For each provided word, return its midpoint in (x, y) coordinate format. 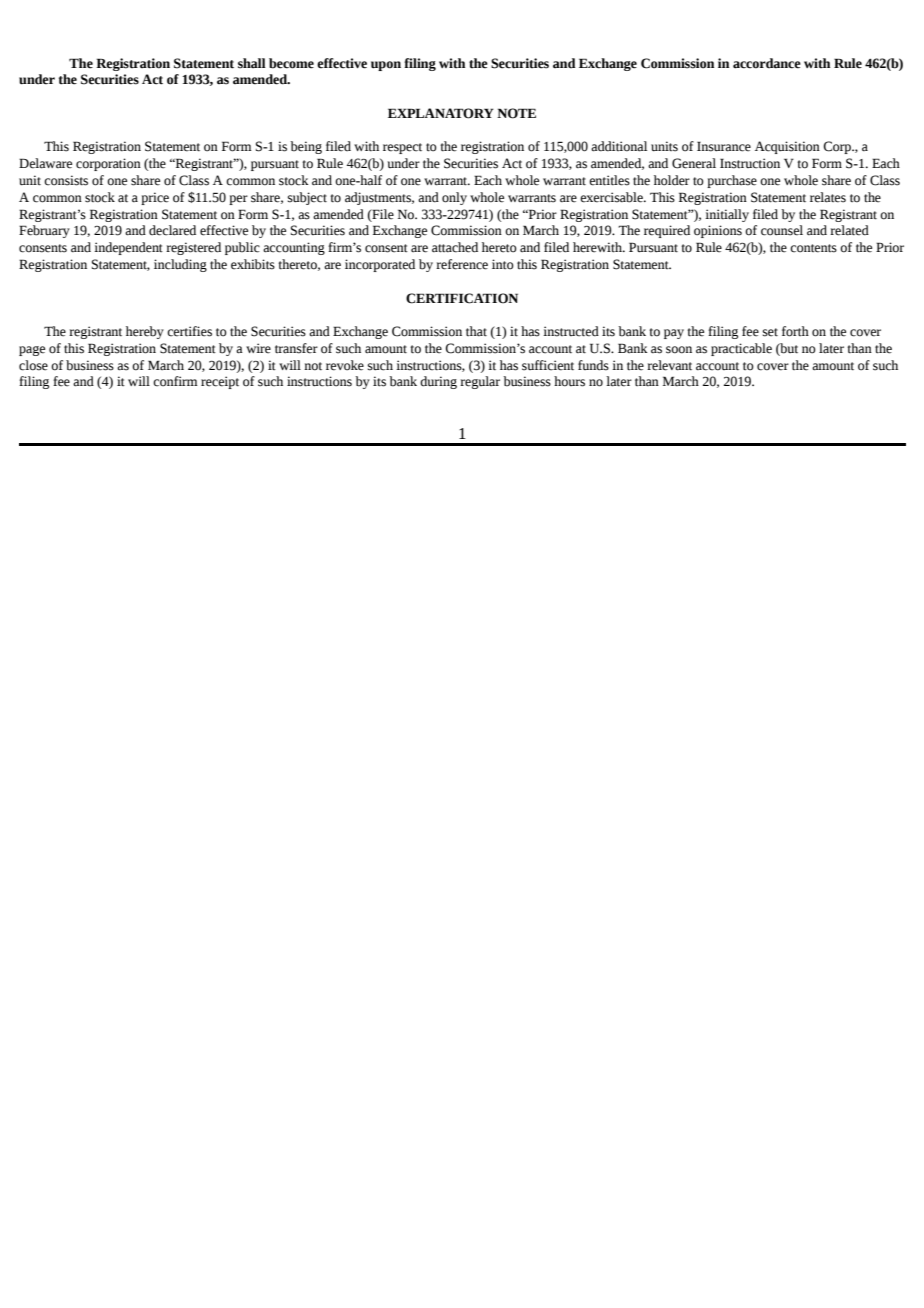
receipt (220, 382)
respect (402, 148)
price (155, 198)
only (454, 198)
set (770, 332)
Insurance (724, 146)
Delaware (45, 163)
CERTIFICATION (462, 298)
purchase (732, 181)
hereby (145, 332)
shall (252, 63)
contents (813, 248)
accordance (767, 63)
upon (386, 66)
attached (455, 247)
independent (128, 248)
